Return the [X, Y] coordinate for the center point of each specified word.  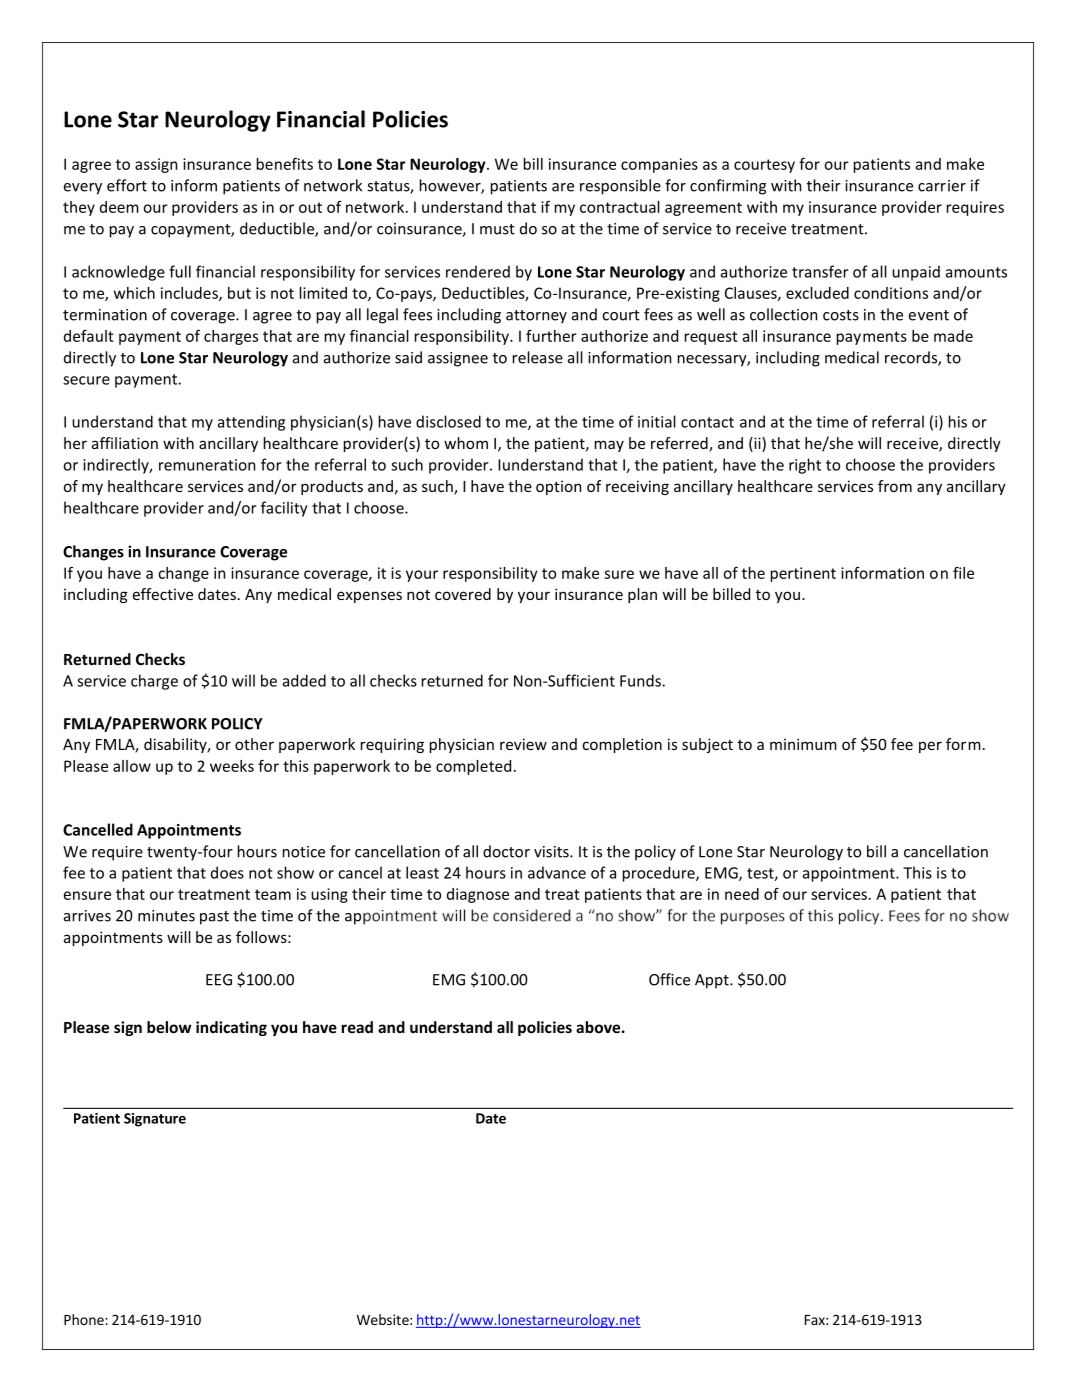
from [895, 486]
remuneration [207, 465]
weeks [232, 766]
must [497, 229]
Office [669, 979]
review [523, 744]
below [169, 1027]
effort [127, 185]
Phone [85, 1319]
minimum [803, 744]
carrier [942, 186]
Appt [713, 981]
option [558, 487]
